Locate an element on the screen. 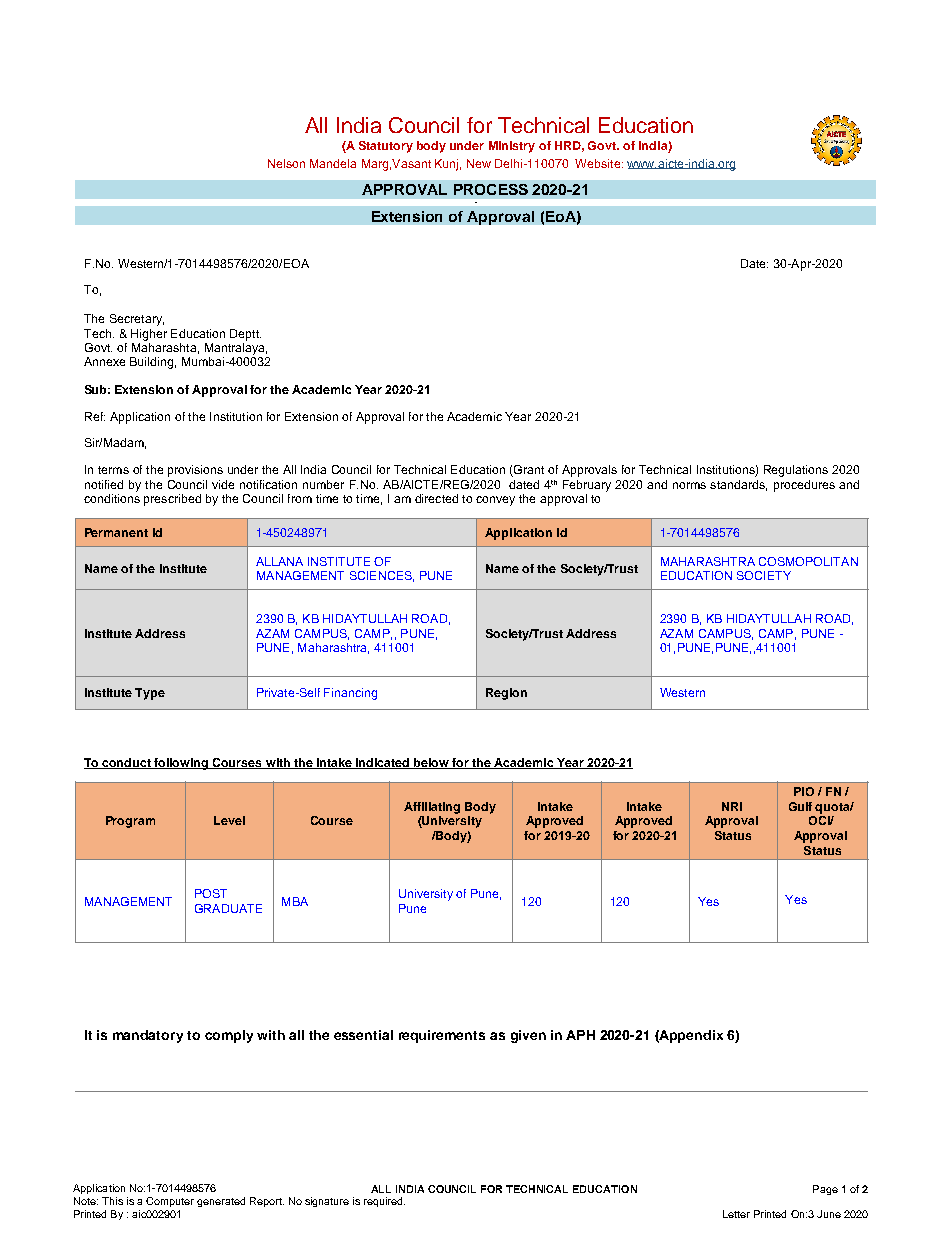 This screenshot has height=1233, width=952. required is located at coordinates (384, 1202).
